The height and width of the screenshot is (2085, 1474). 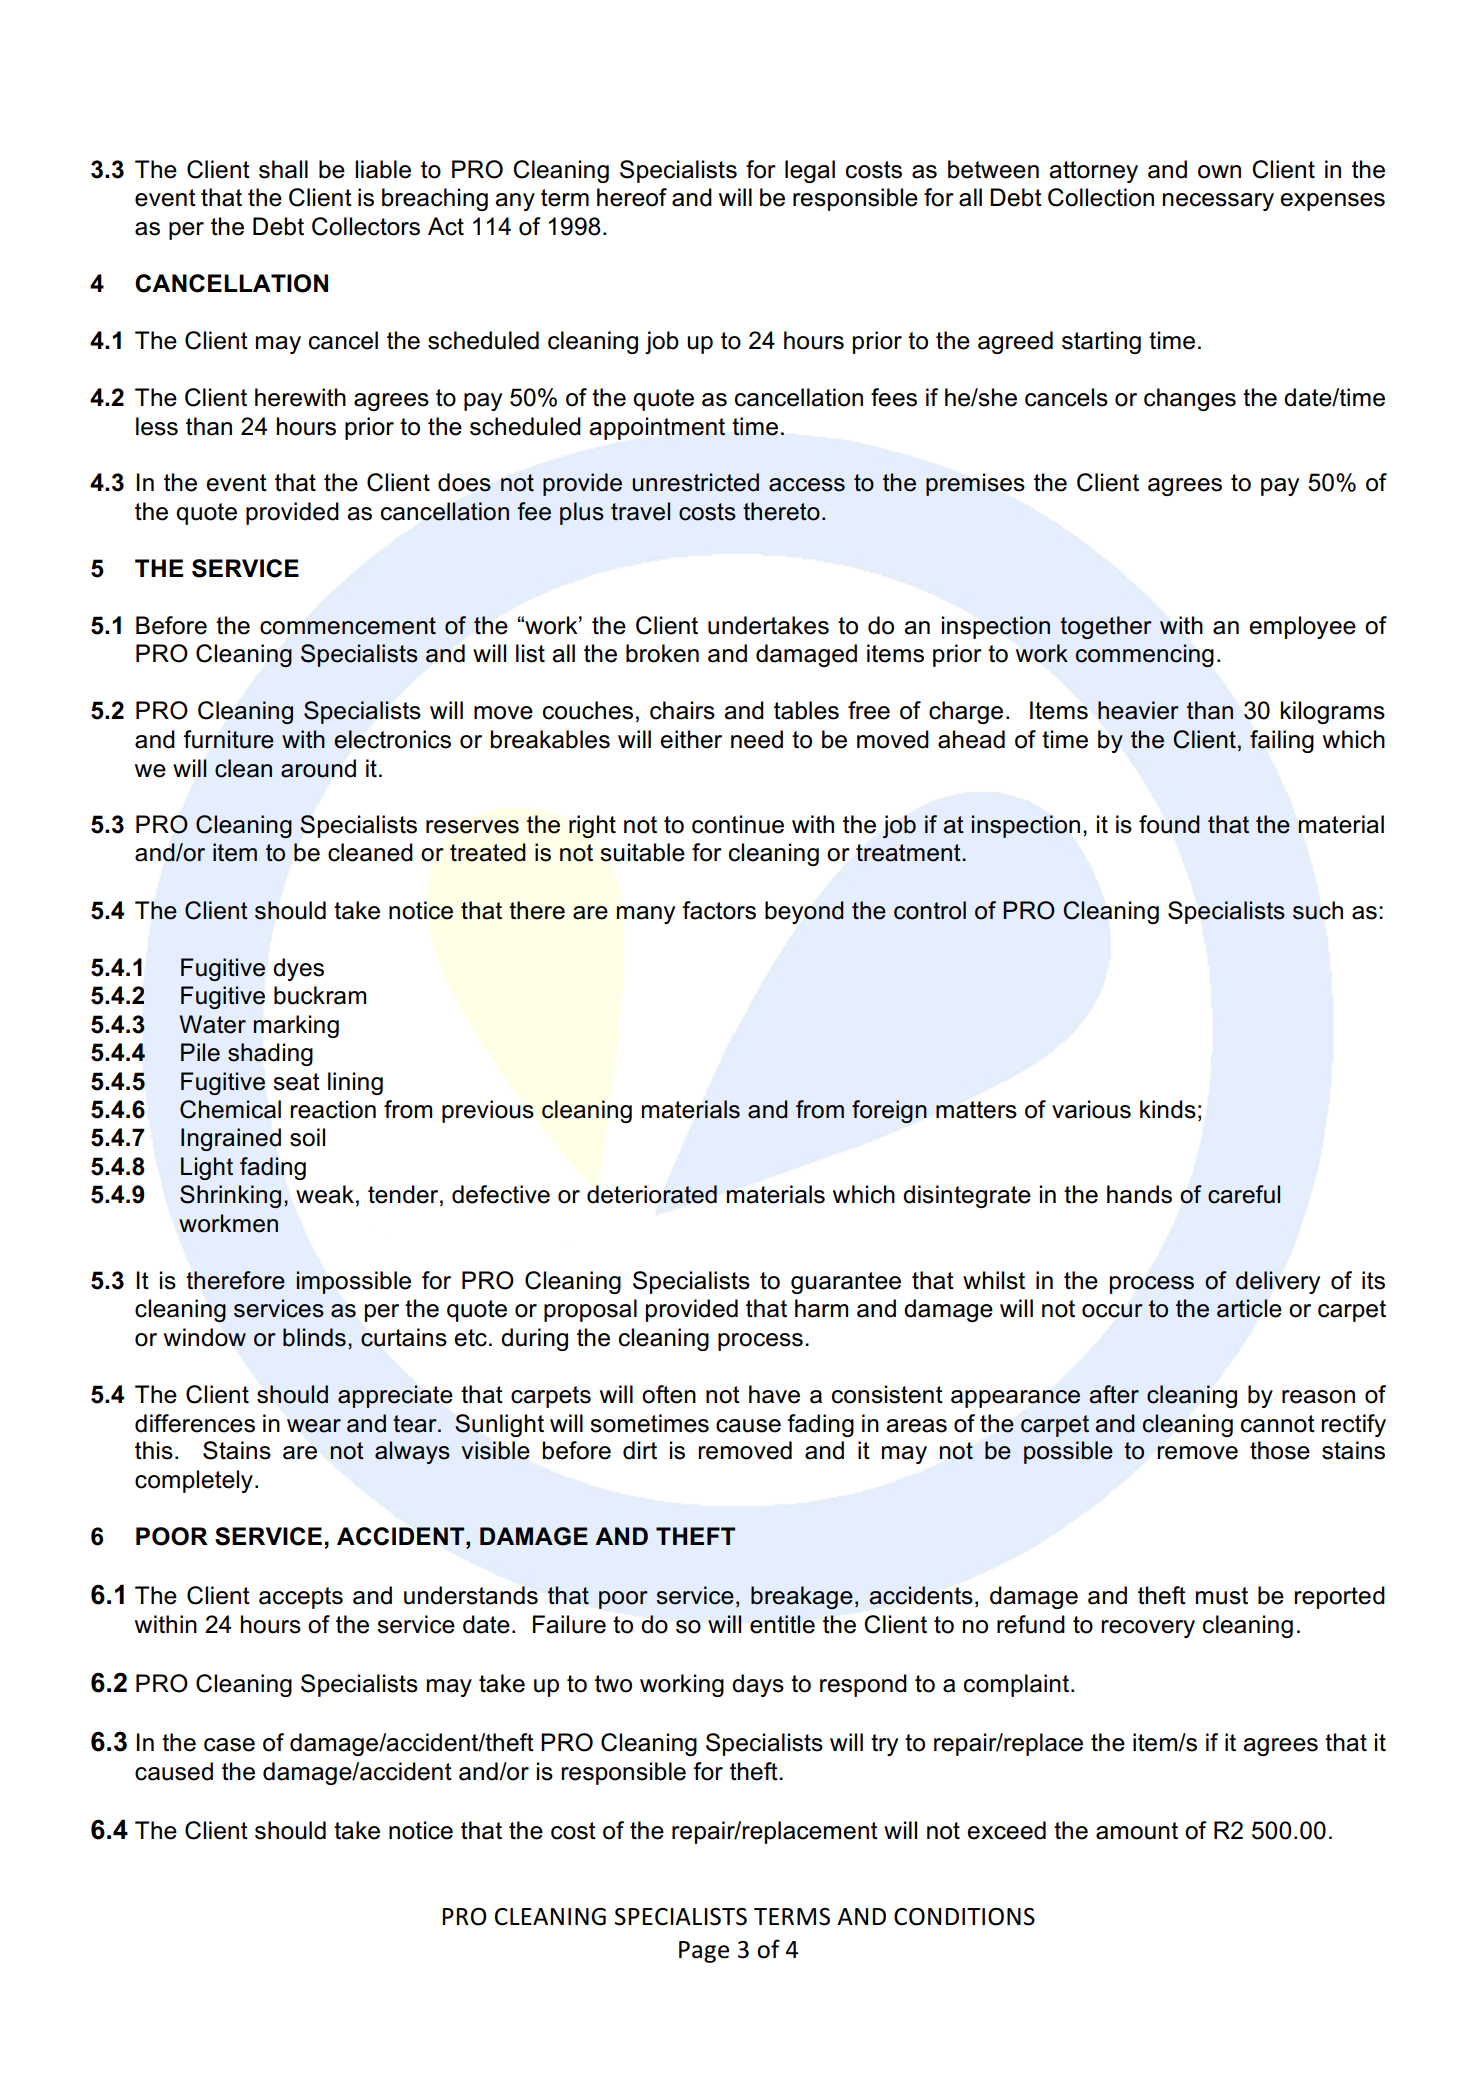 What do you see at coordinates (1302, 627) in the screenshot?
I see `employee` at bounding box center [1302, 627].
